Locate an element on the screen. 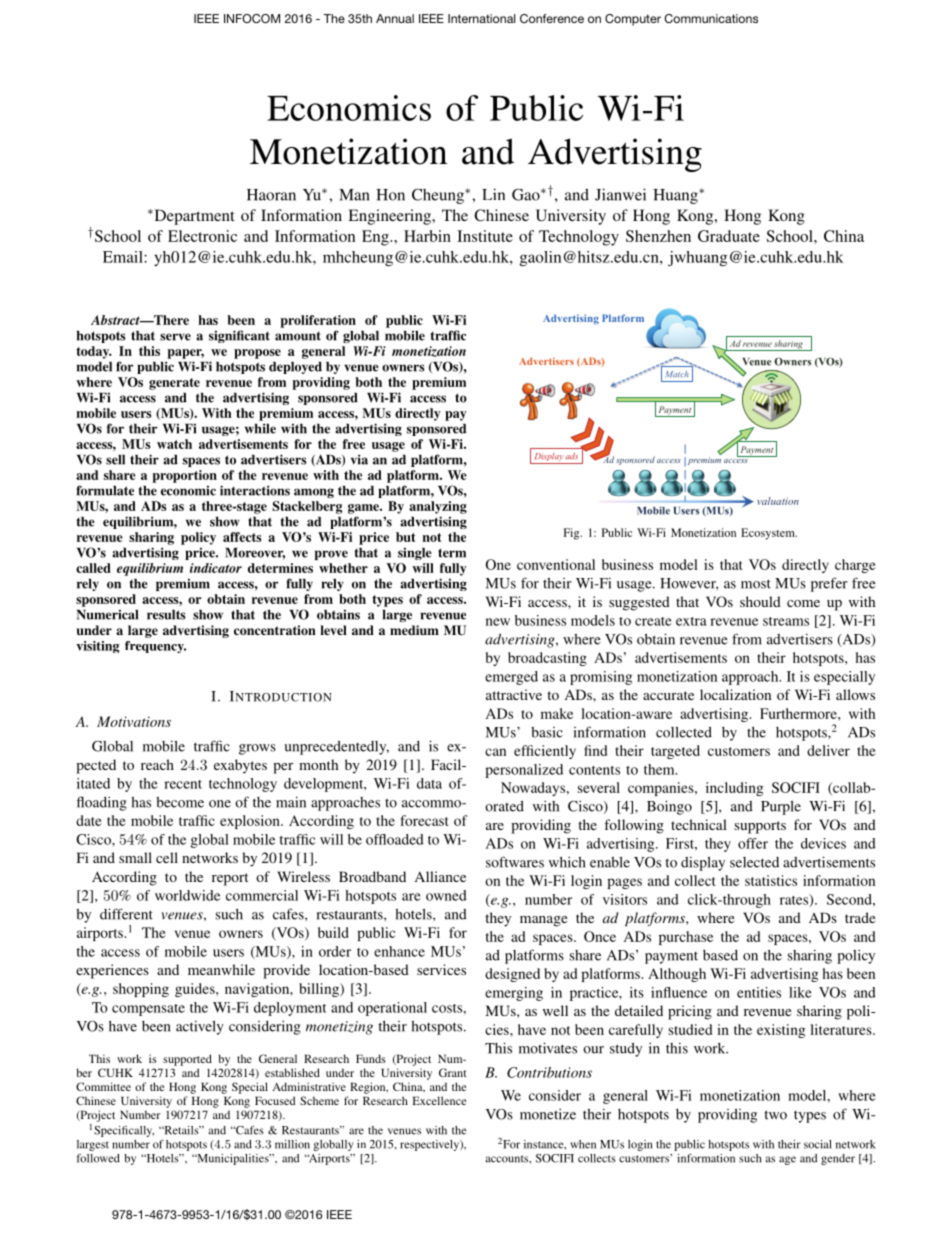 This screenshot has width=952, height=1233. small is located at coordinates (135, 857).
